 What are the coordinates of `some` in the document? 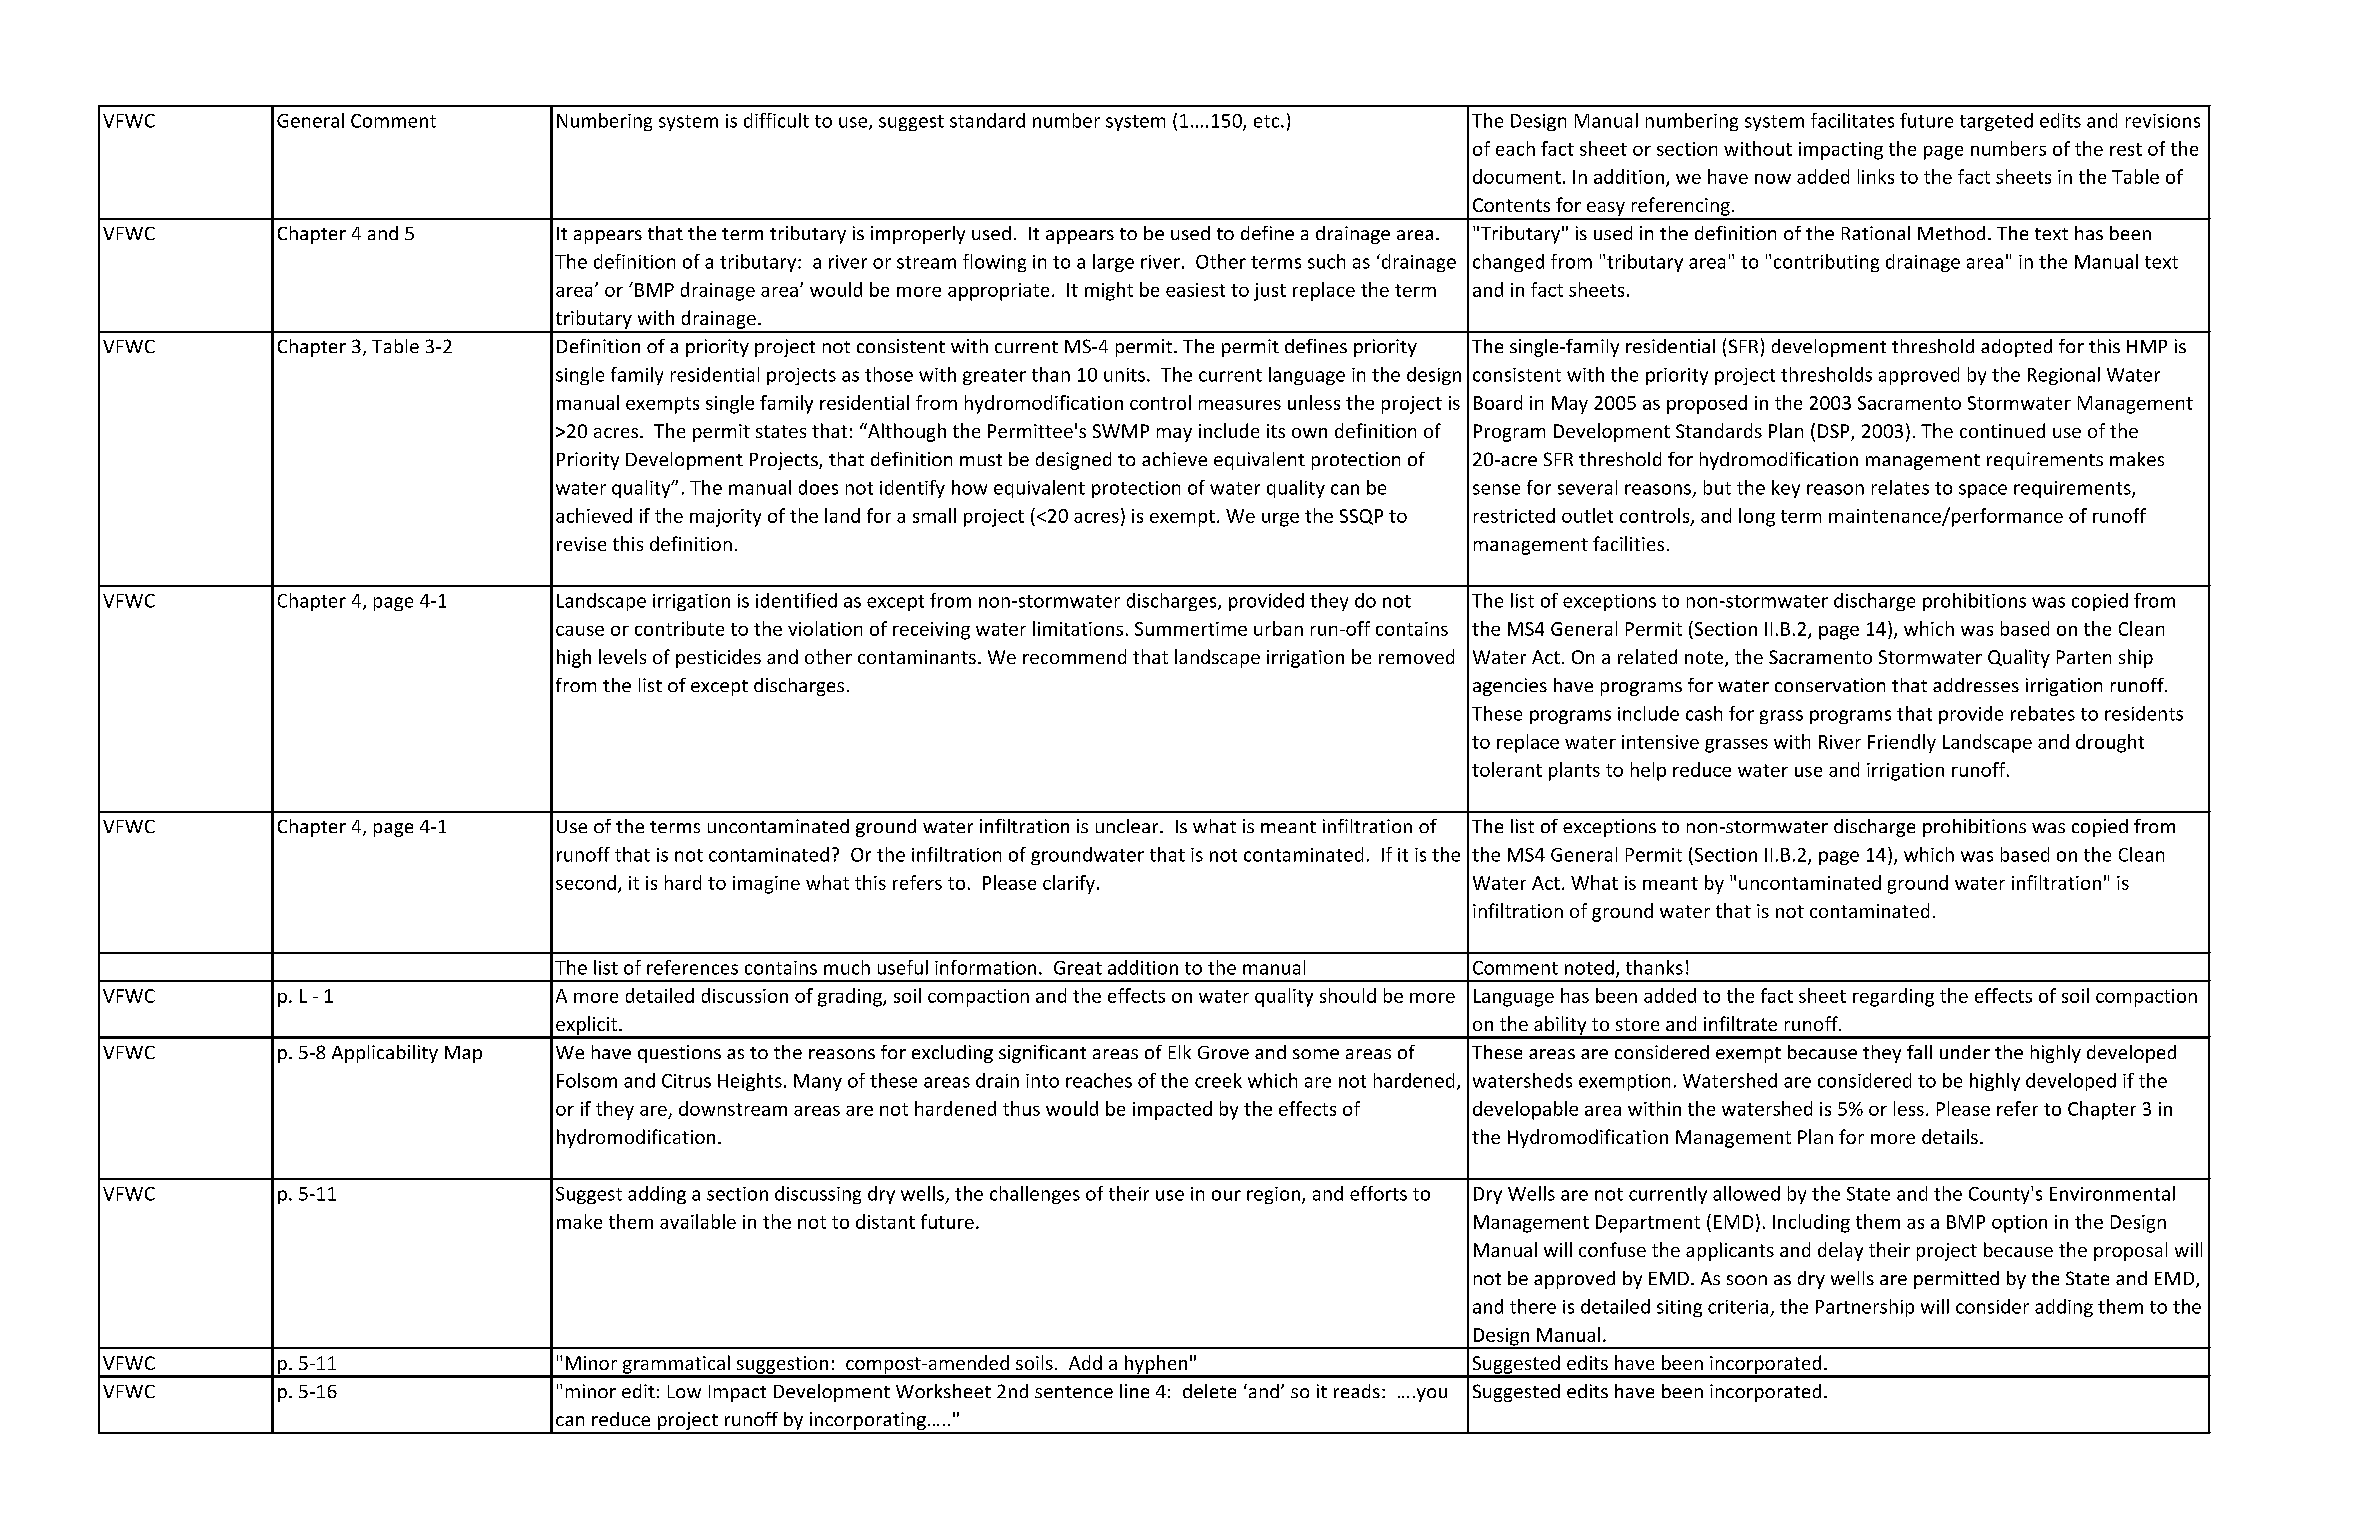 It's located at (1316, 1054).
